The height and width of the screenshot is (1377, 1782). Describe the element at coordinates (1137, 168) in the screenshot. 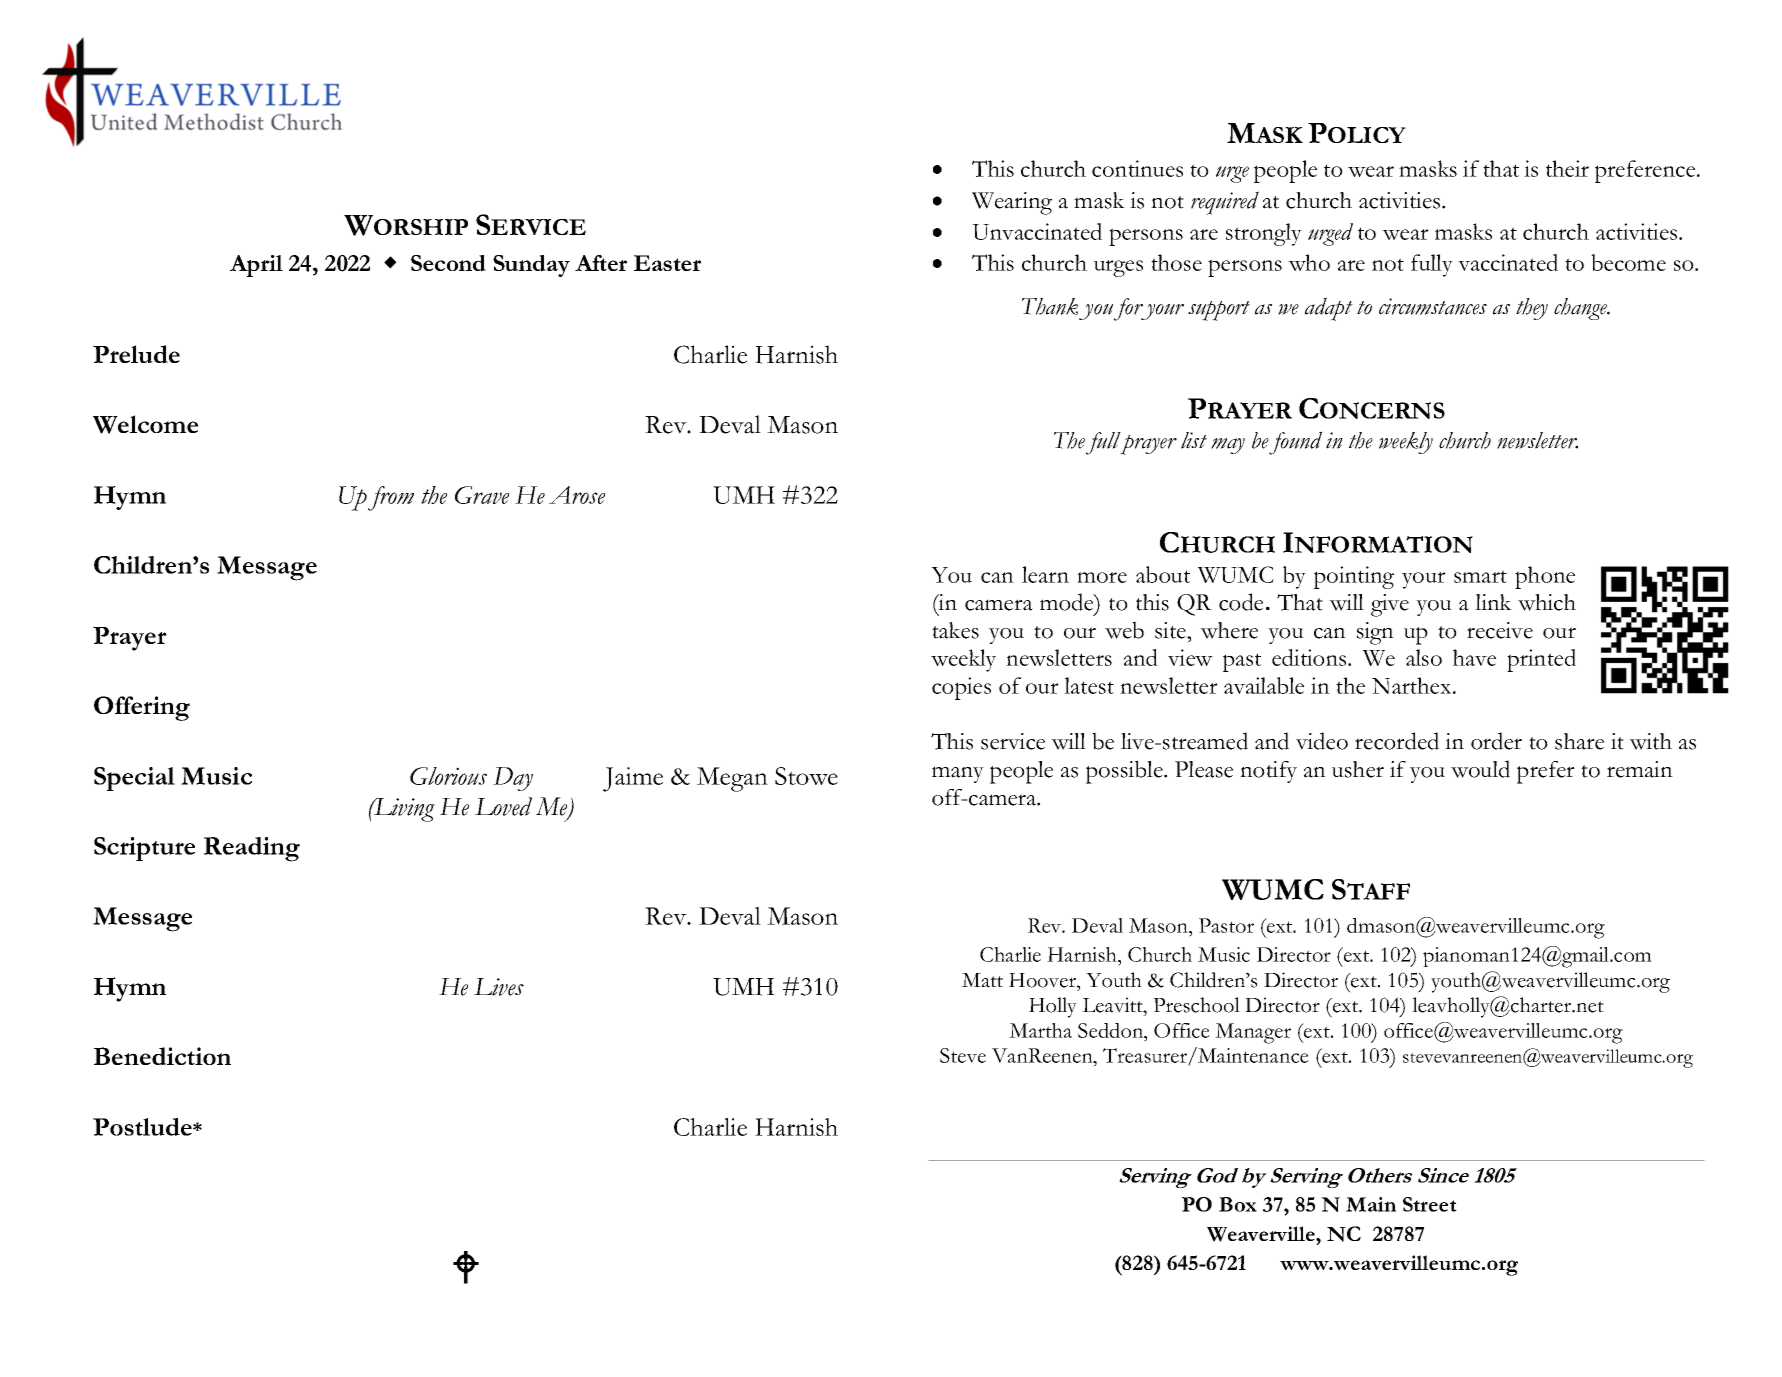

I see `continues` at that location.
